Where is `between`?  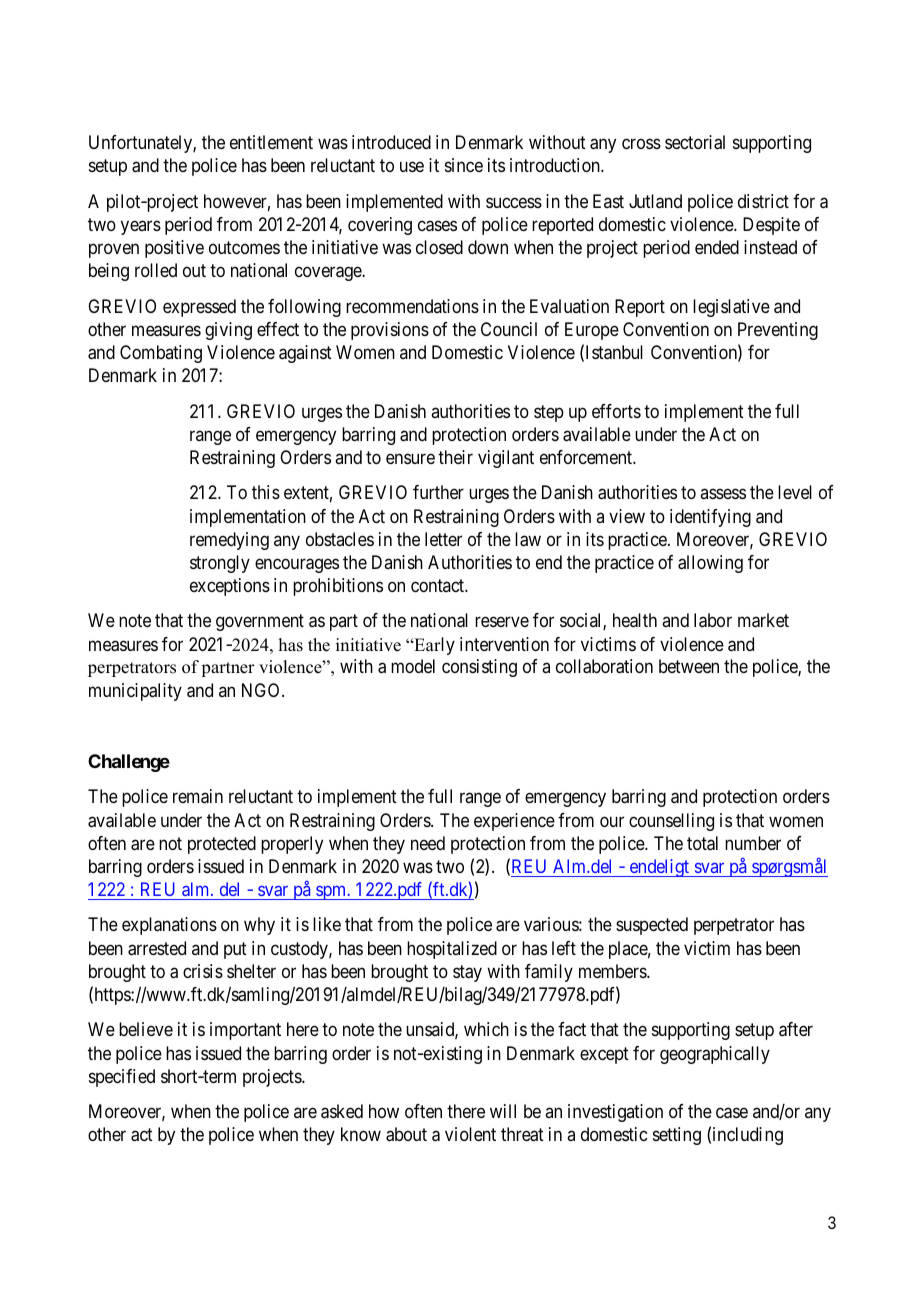 between is located at coordinates (689, 666).
